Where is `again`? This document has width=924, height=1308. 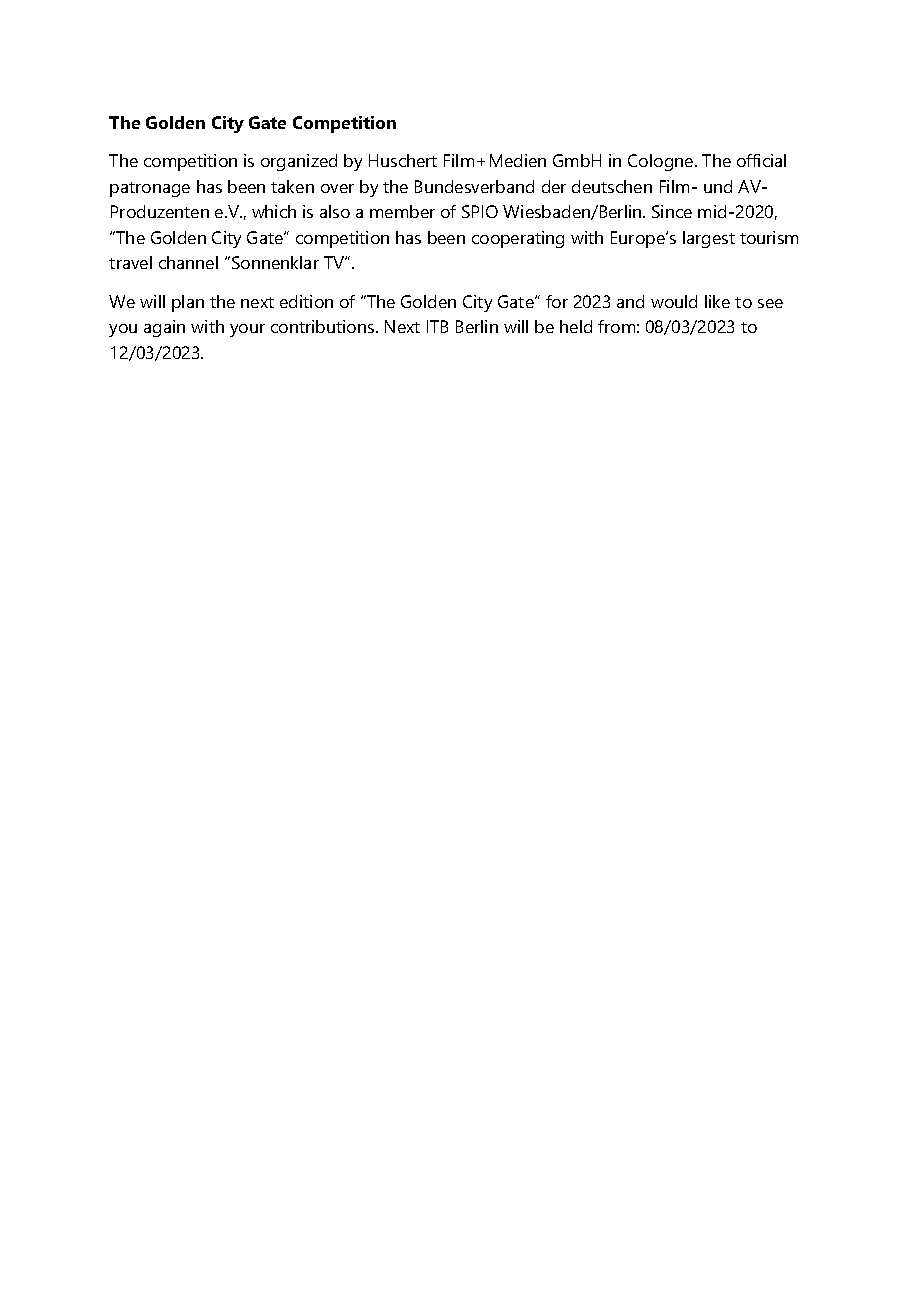 again is located at coordinates (164, 328).
